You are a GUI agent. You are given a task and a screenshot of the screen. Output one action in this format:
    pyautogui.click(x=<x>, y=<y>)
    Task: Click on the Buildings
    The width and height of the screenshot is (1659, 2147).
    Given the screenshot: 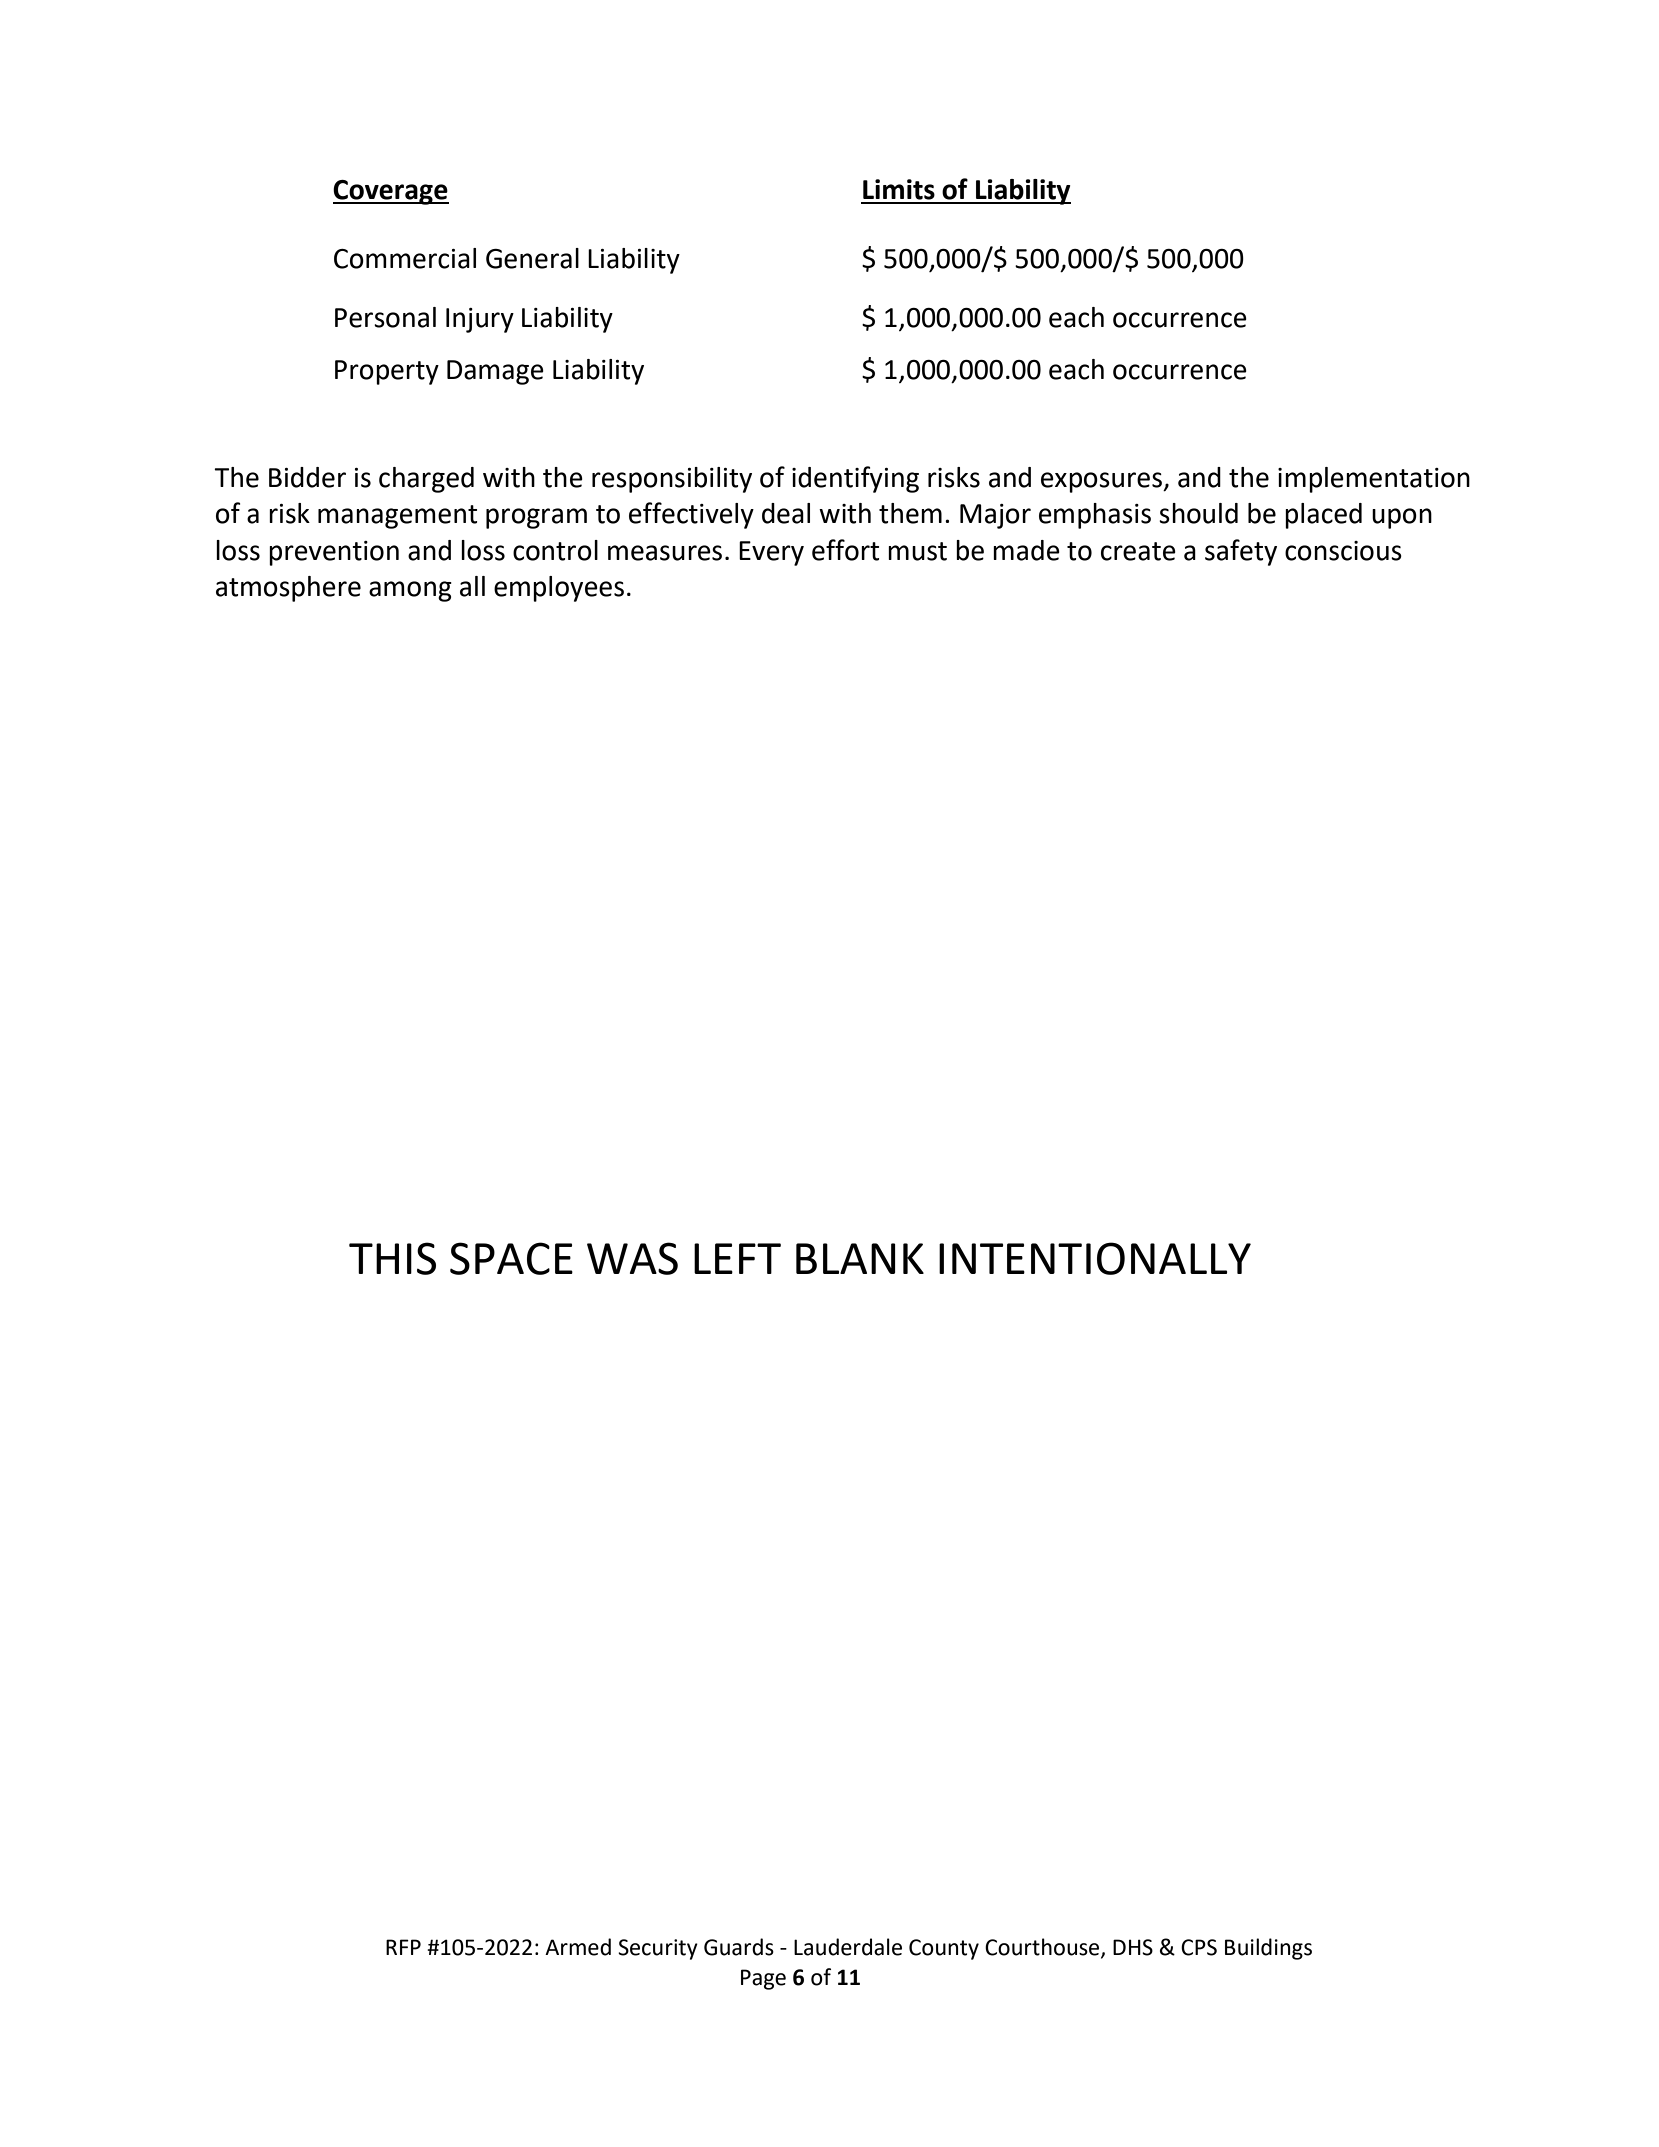 What is the action you would take?
    pyautogui.click(x=1268, y=1949)
